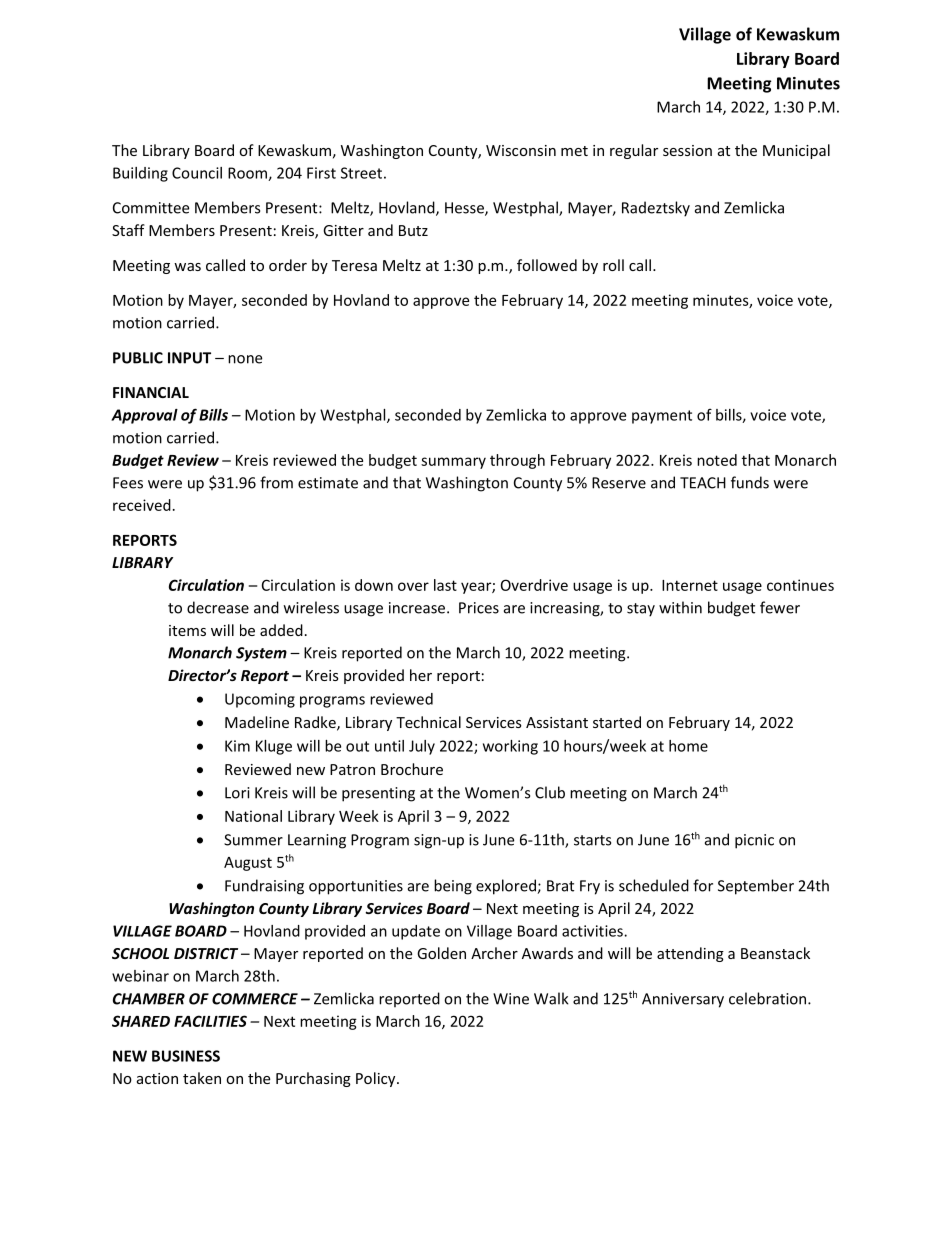 This page has height=1233, width=952. I want to click on BUSINESS, so click(186, 1056).
